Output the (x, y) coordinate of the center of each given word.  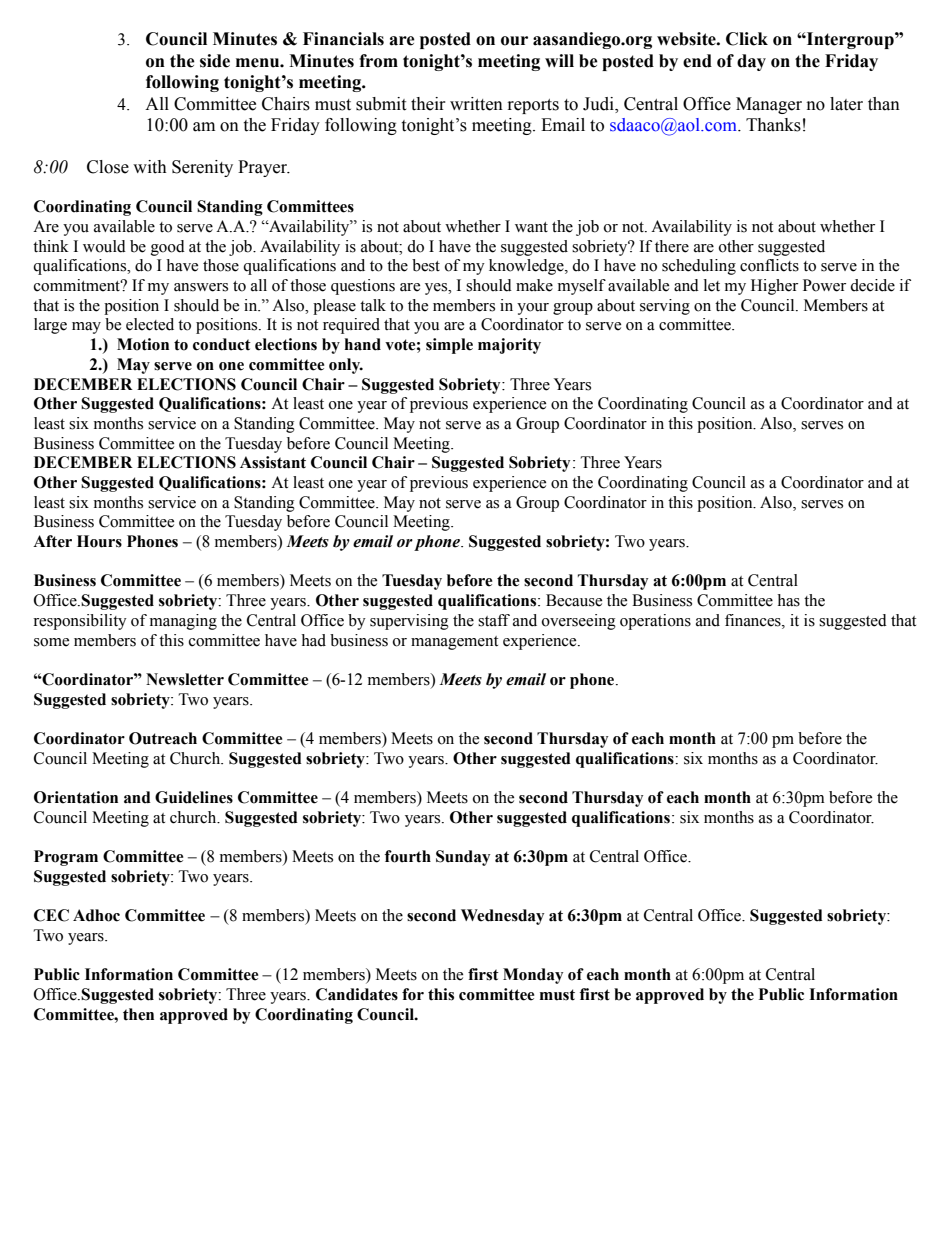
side (215, 61)
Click (747, 39)
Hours (99, 541)
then (138, 1014)
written (476, 104)
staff (494, 620)
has (788, 600)
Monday (533, 976)
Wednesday (502, 917)
